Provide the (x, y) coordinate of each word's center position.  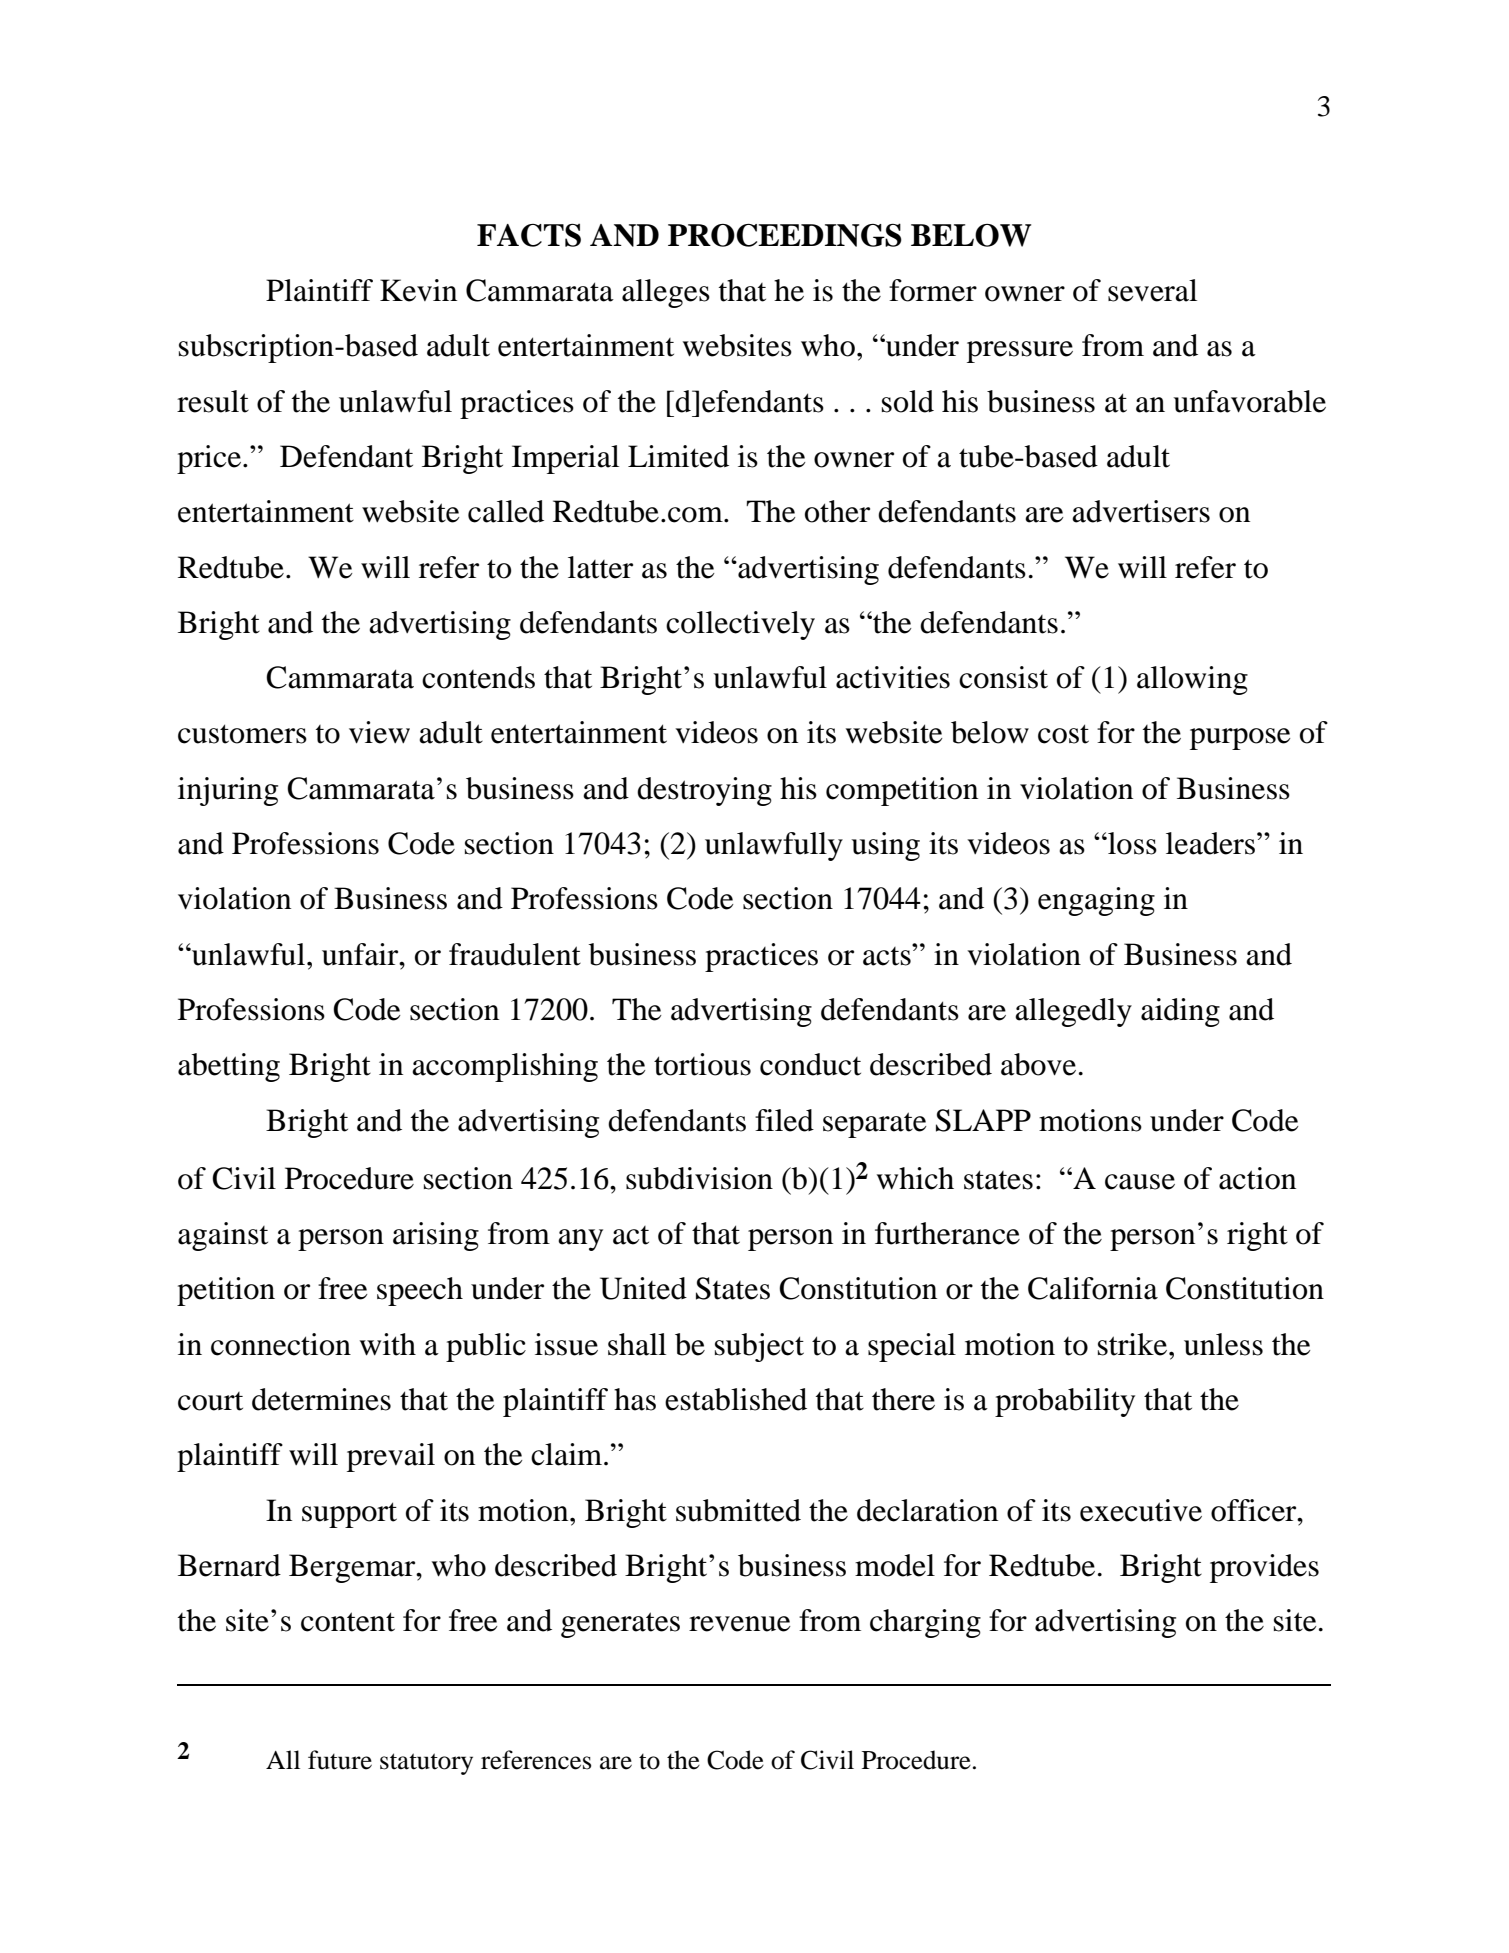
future (340, 1760)
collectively (740, 625)
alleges (666, 293)
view (379, 732)
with (388, 1344)
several (1152, 290)
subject (759, 1347)
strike (1134, 1344)
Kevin (418, 290)
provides (1264, 1568)
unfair (361, 954)
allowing (1192, 680)
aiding (1180, 1012)
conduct (810, 1064)
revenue (740, 1624)
